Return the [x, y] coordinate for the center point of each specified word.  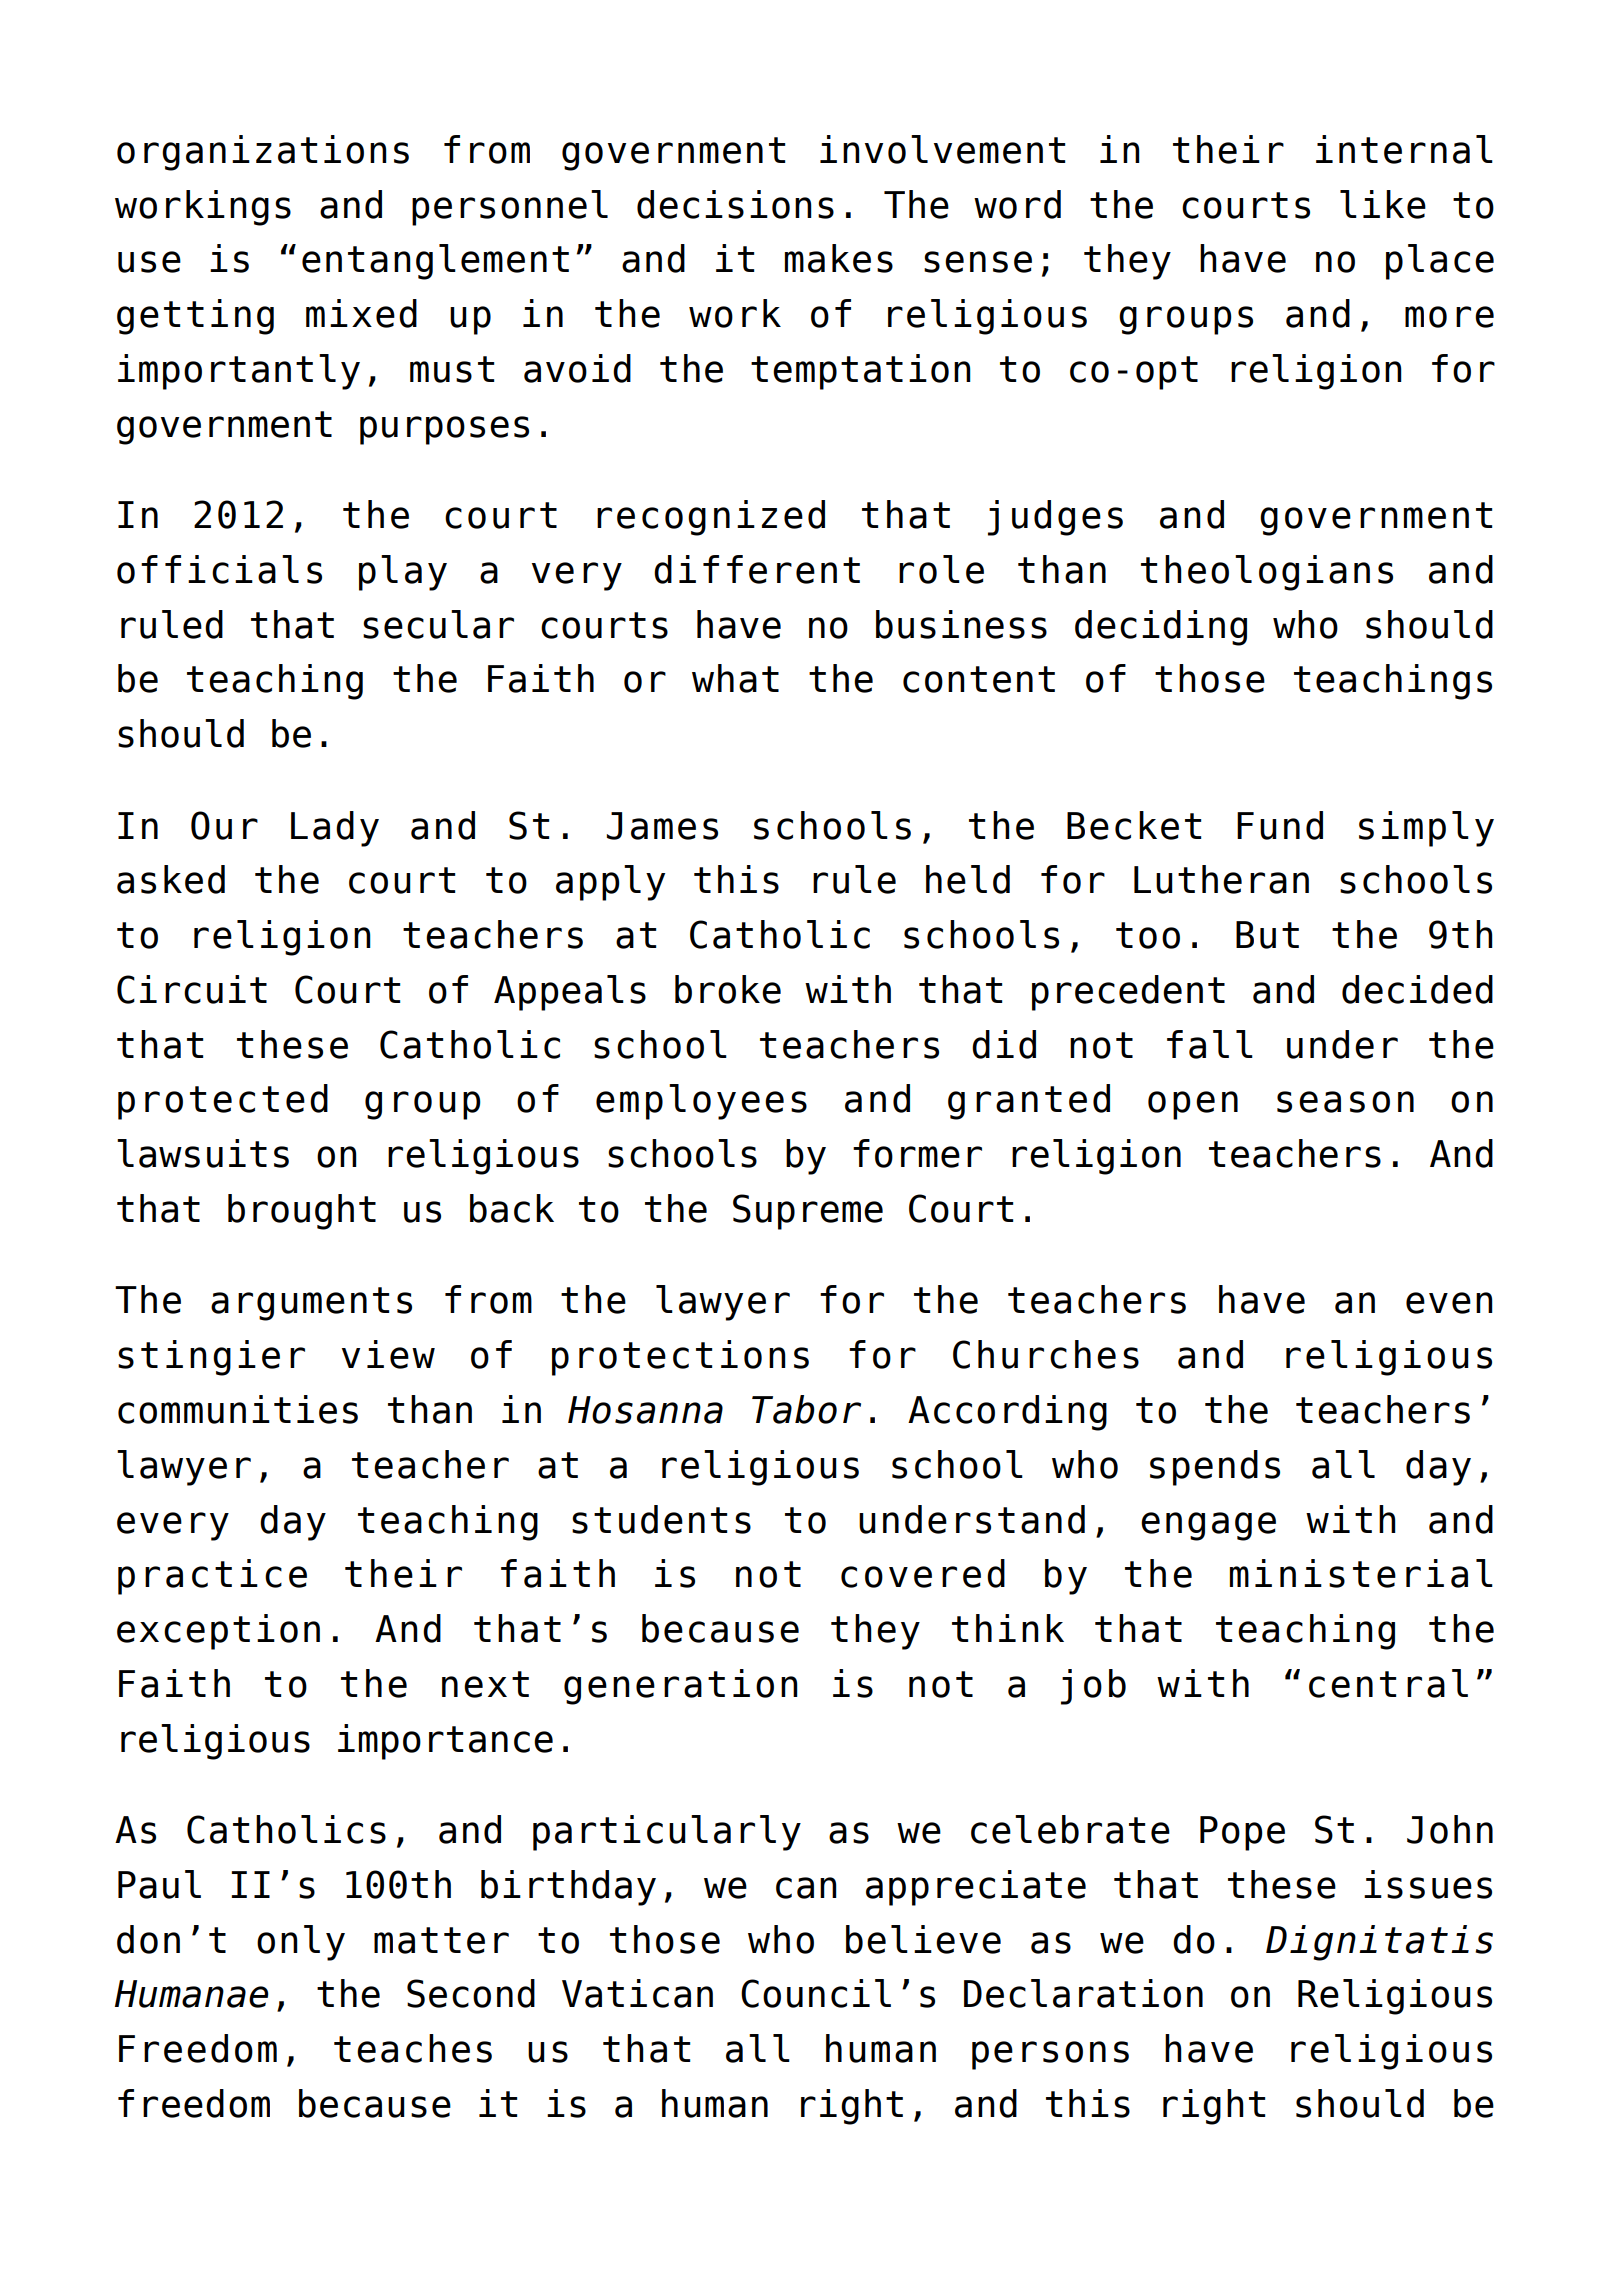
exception [218, 1632]
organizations [263, 153]
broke [728, 989]
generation [681, 1687]
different [757, 569]
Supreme [808, 1212]
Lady [335, 829]
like [1383, 204]
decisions [735, 204]
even [1449, 1303]
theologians [1267, 573]
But [1267, 935]
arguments [311, 1304]
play [403, 573]
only [301, 1943]
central [1388, 1683]
